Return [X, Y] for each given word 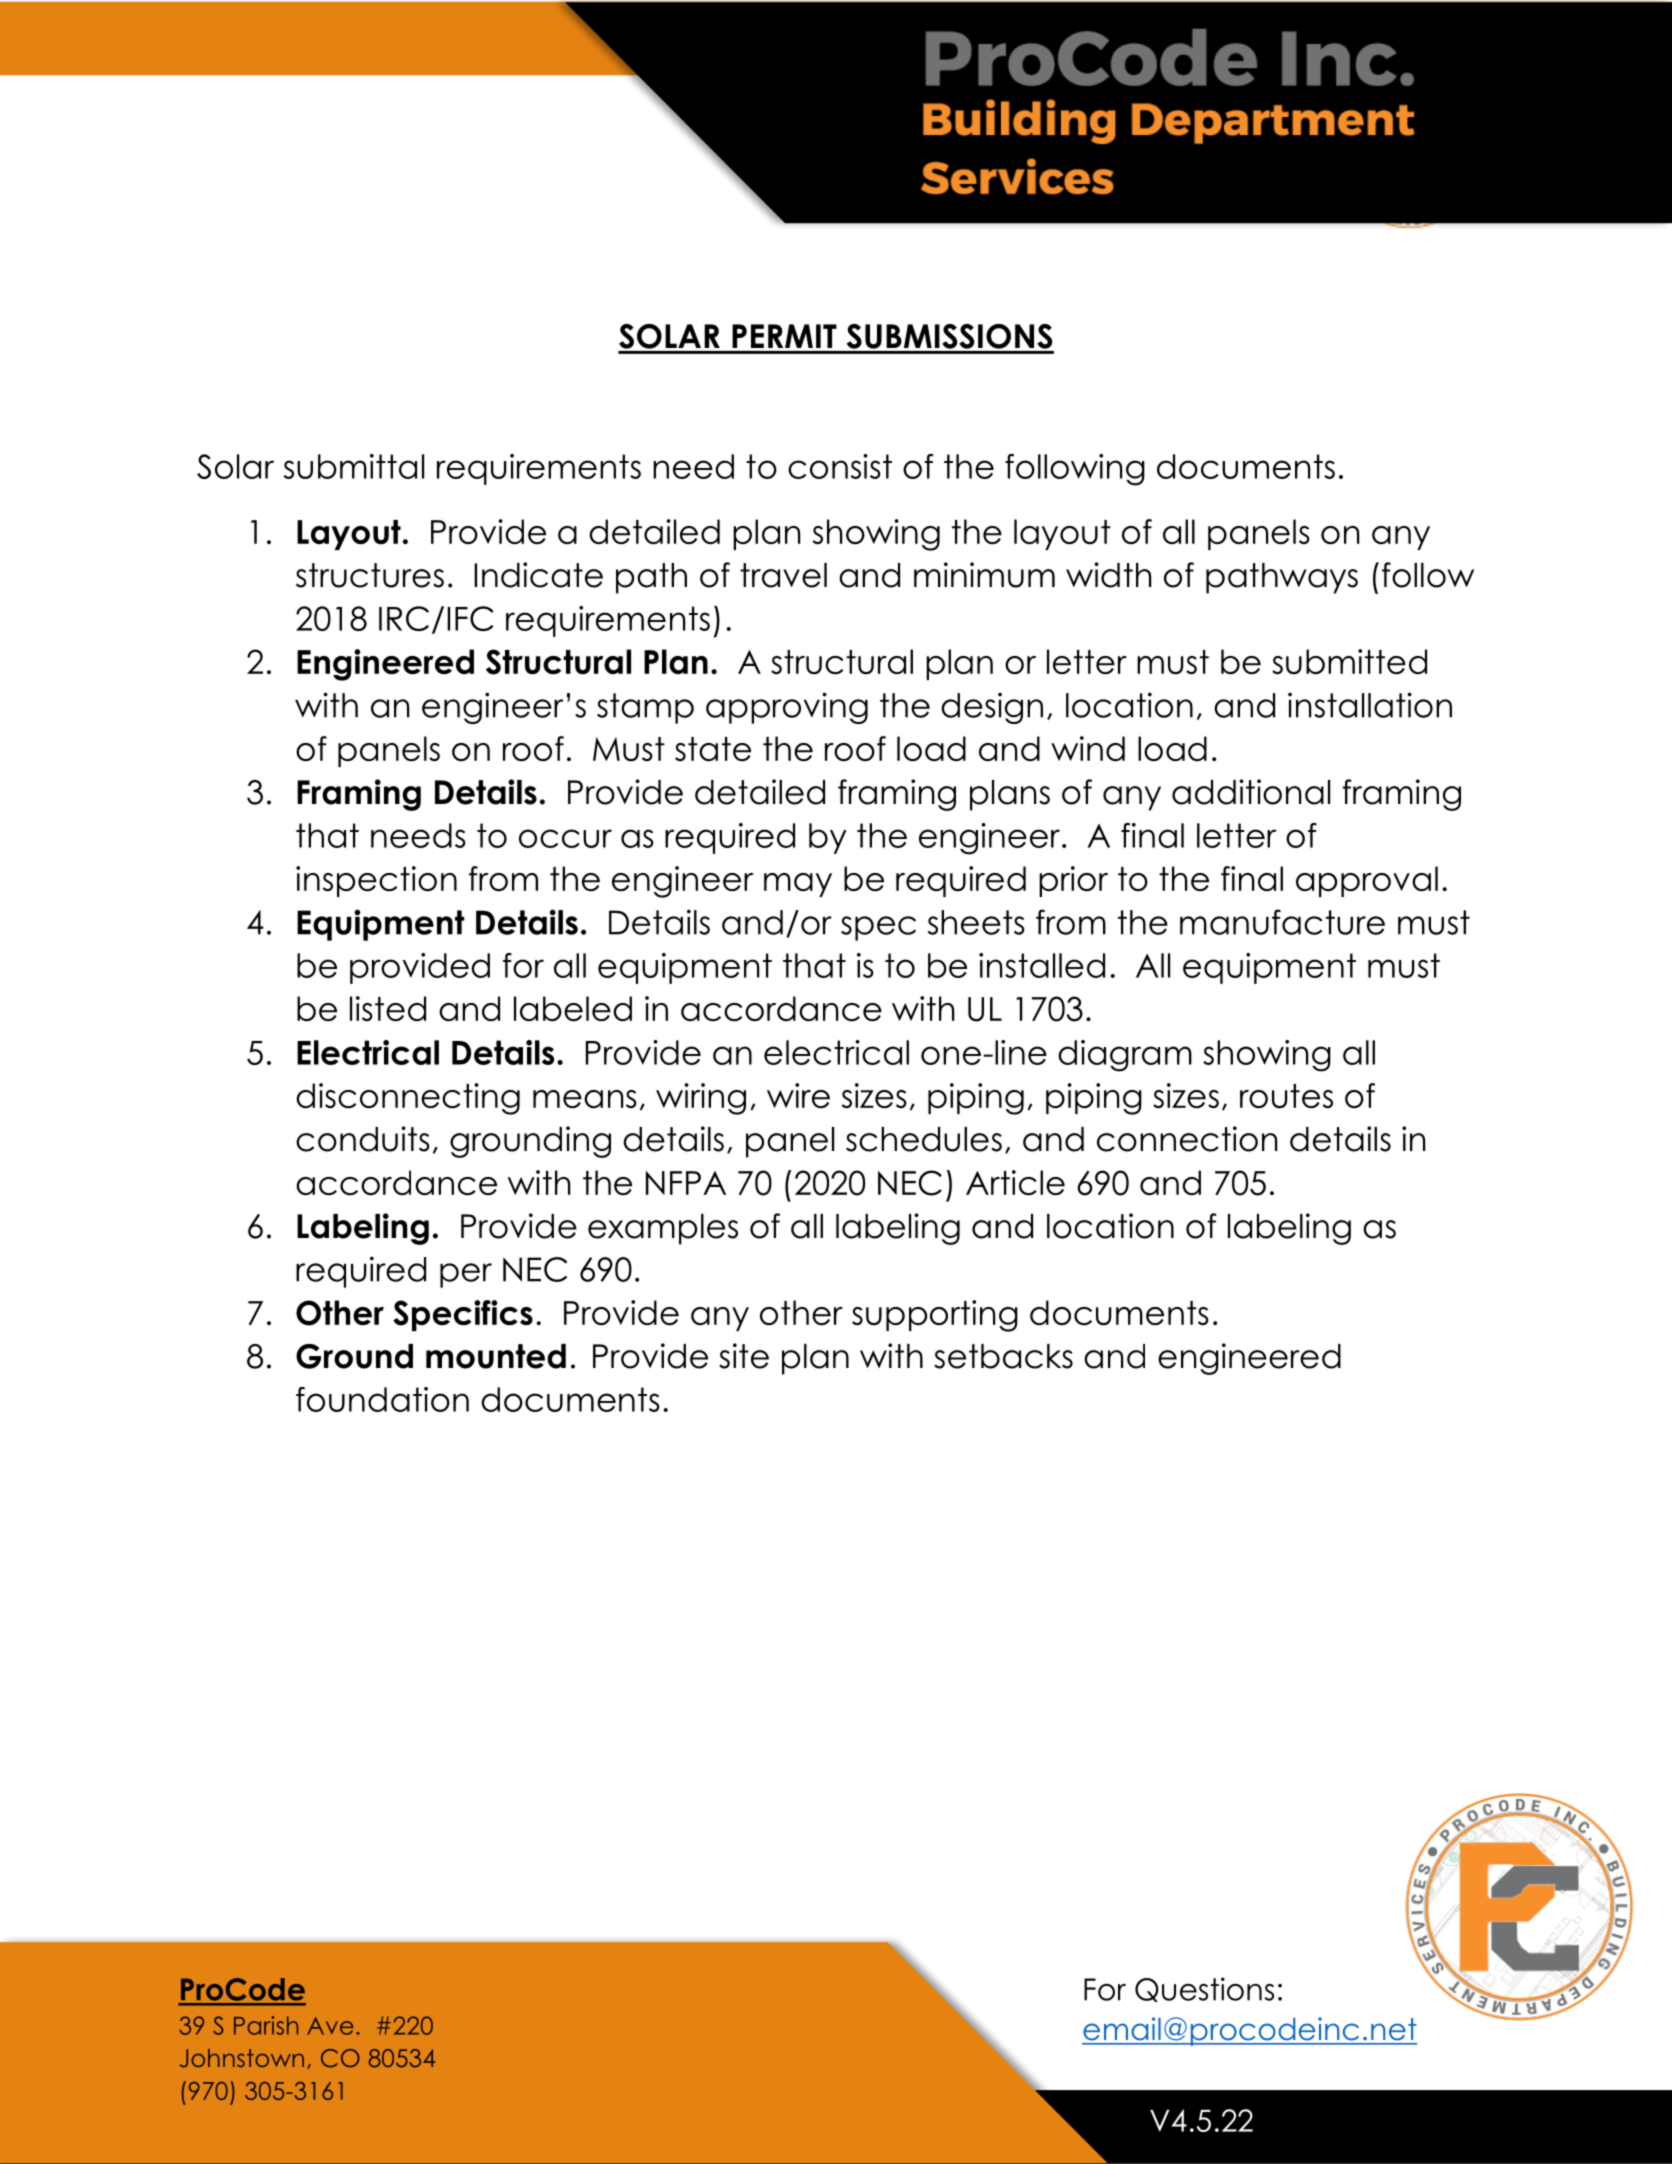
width [1108, 575]
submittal [354, 466]
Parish [266, 2025]
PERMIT [784, 336]
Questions [1204, 1989]
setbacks [1003, 1356]
